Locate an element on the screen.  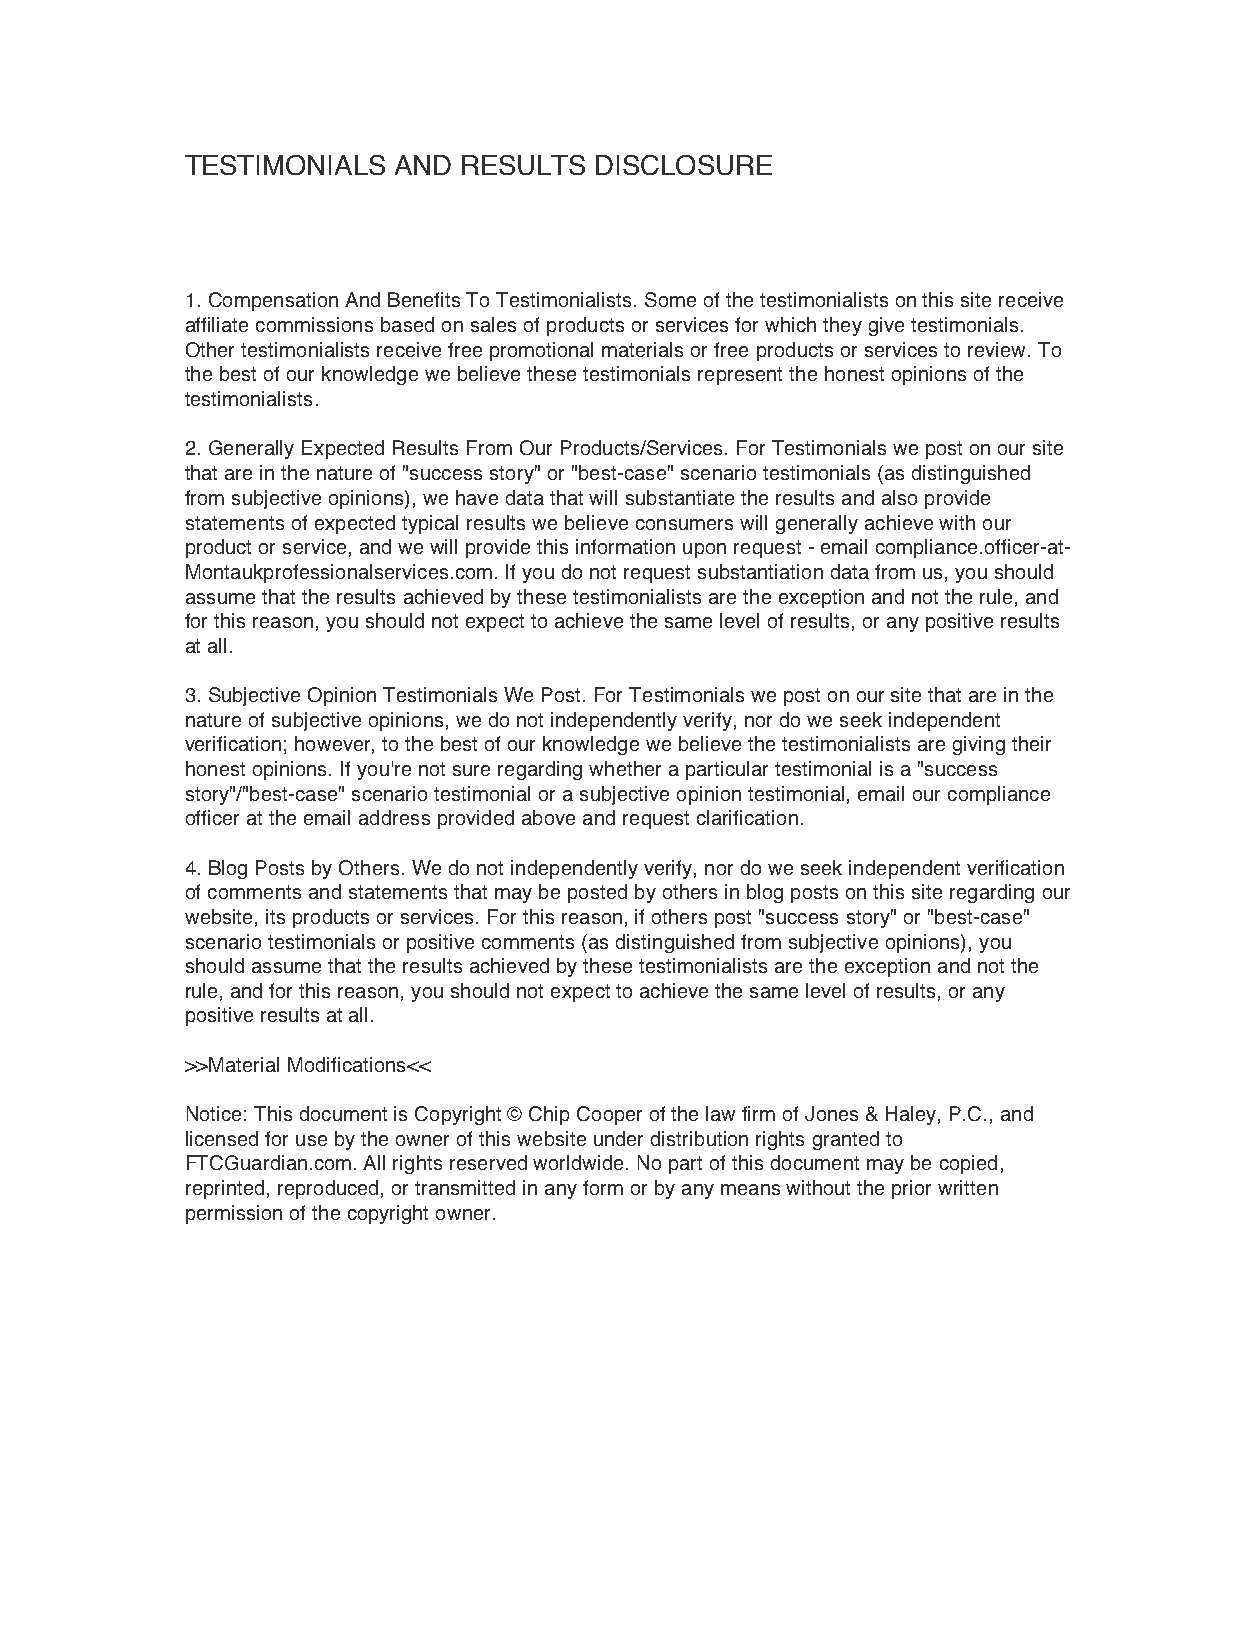
address is located at coordinates (394, 817).
